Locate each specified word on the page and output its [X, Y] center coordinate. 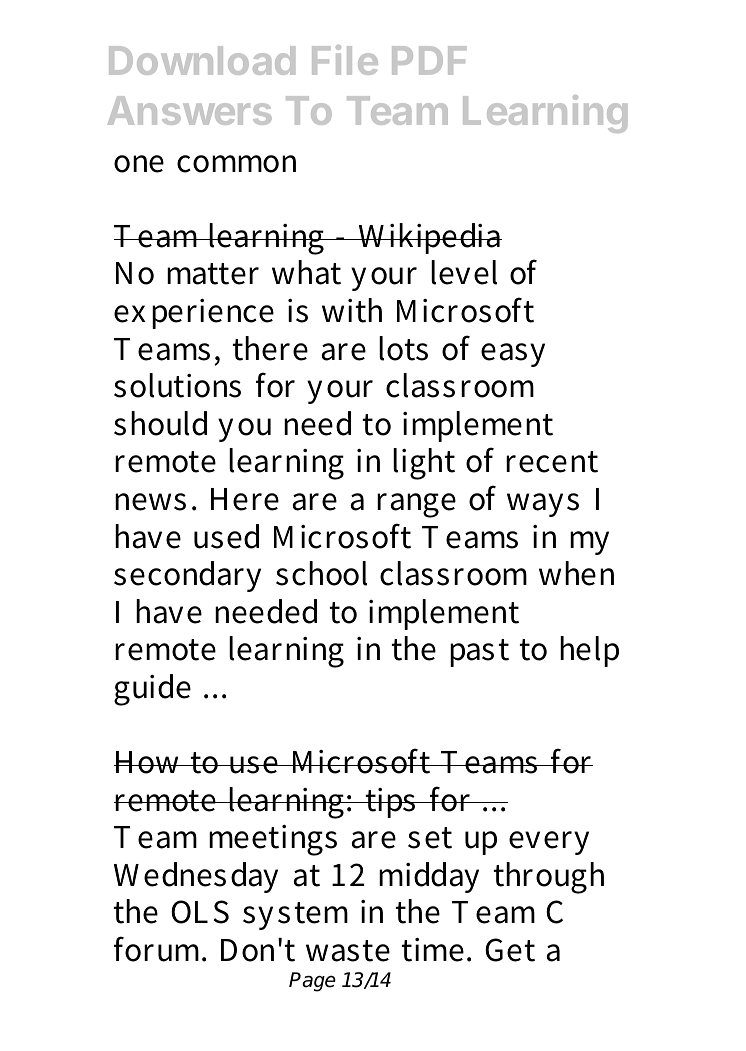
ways [543, 505]
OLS [200, 912]
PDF [429, 60]
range [416, 505]
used [226, 536]
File [345, 60]
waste [348, 951]
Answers [190, 110]
